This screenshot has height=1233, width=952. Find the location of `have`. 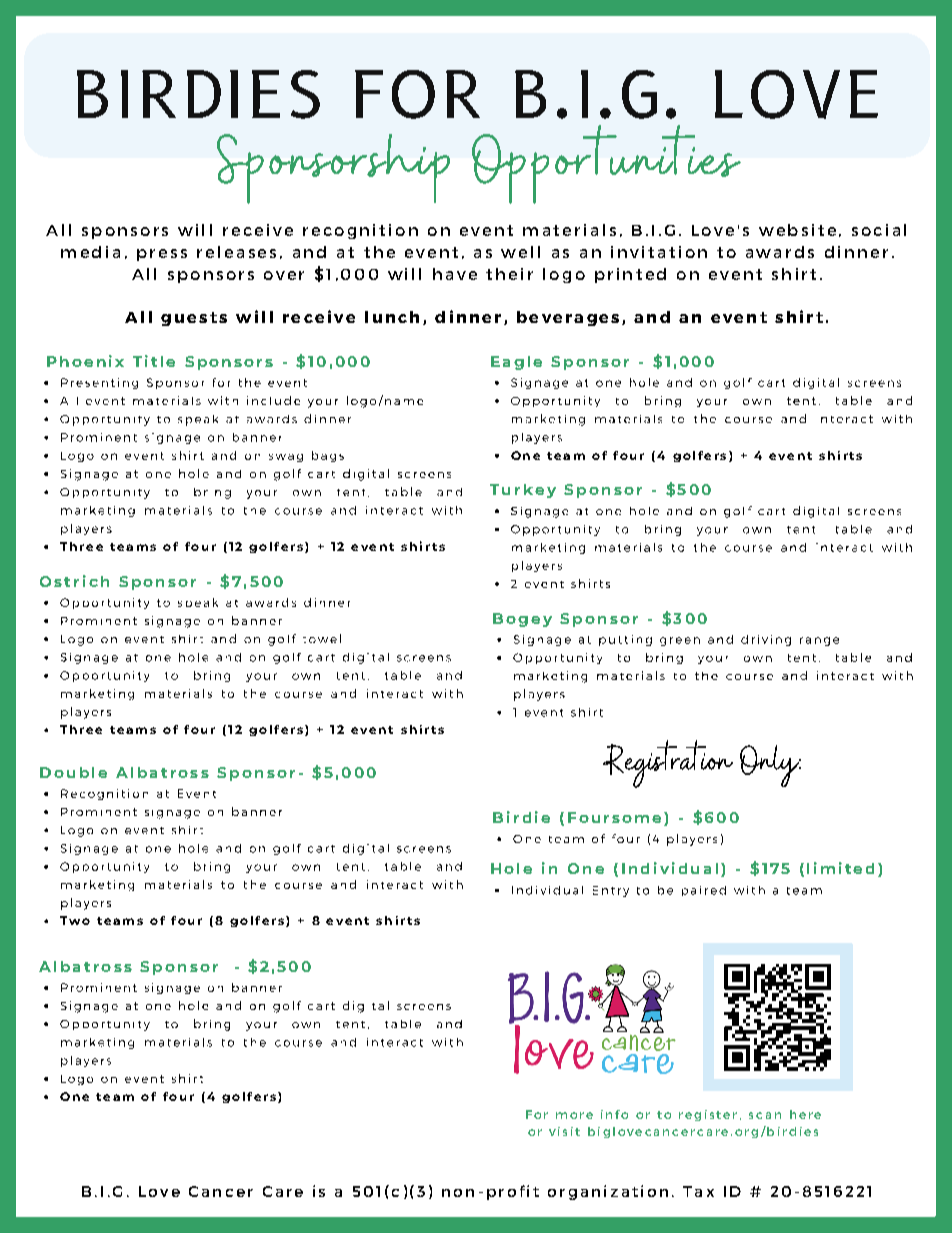

have is located at coordinates (455, 274).
